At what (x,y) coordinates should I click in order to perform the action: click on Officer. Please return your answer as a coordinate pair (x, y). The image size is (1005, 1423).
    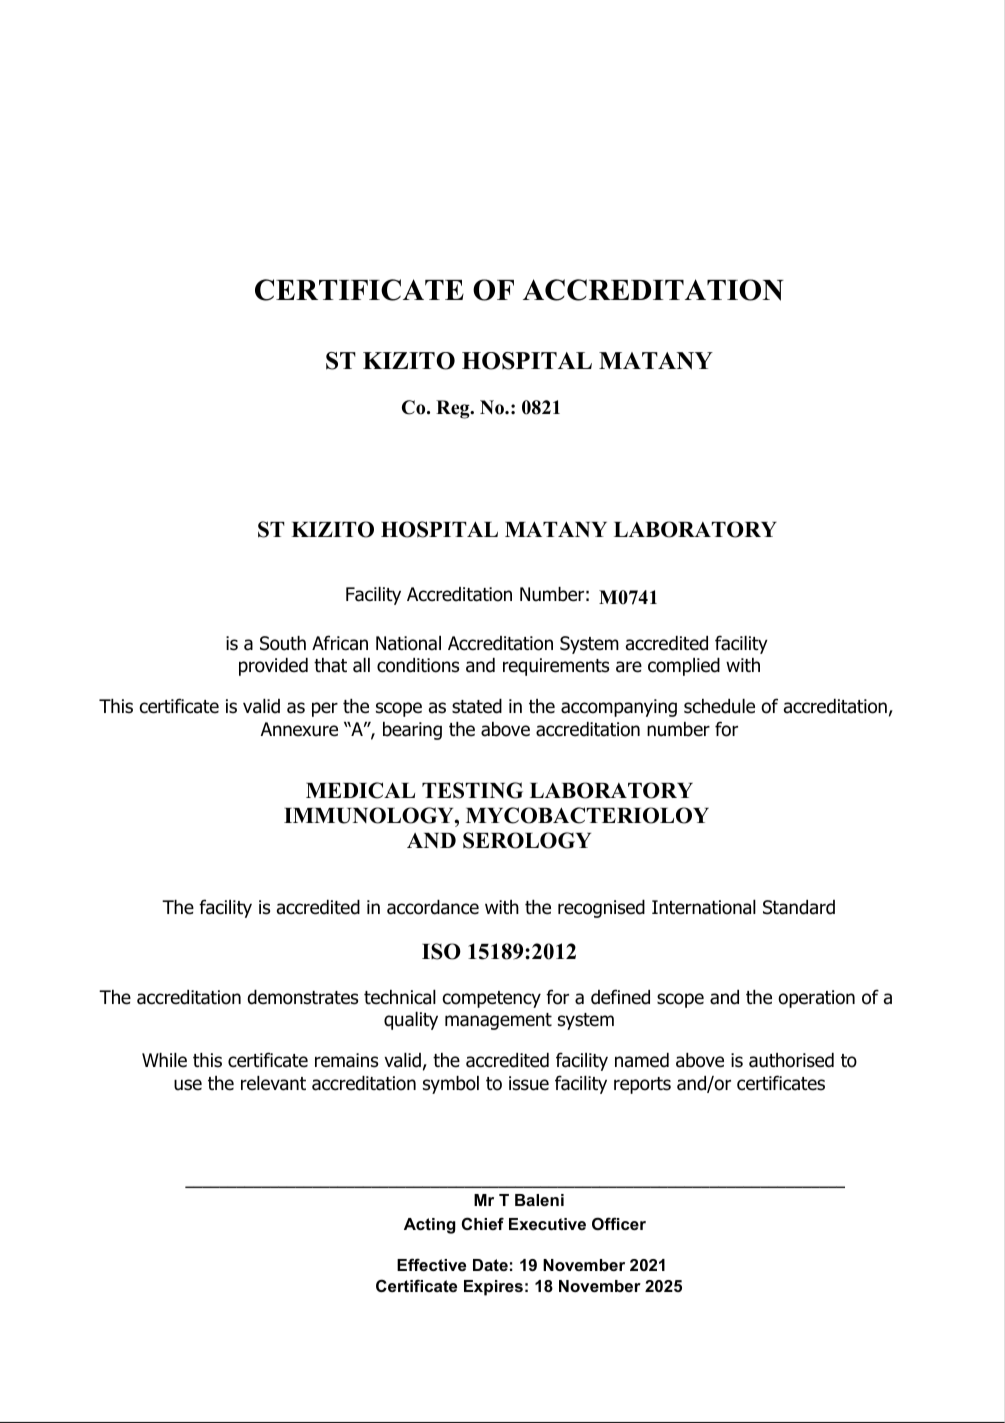
    Looking at the image, I should click on (619, 1223).
